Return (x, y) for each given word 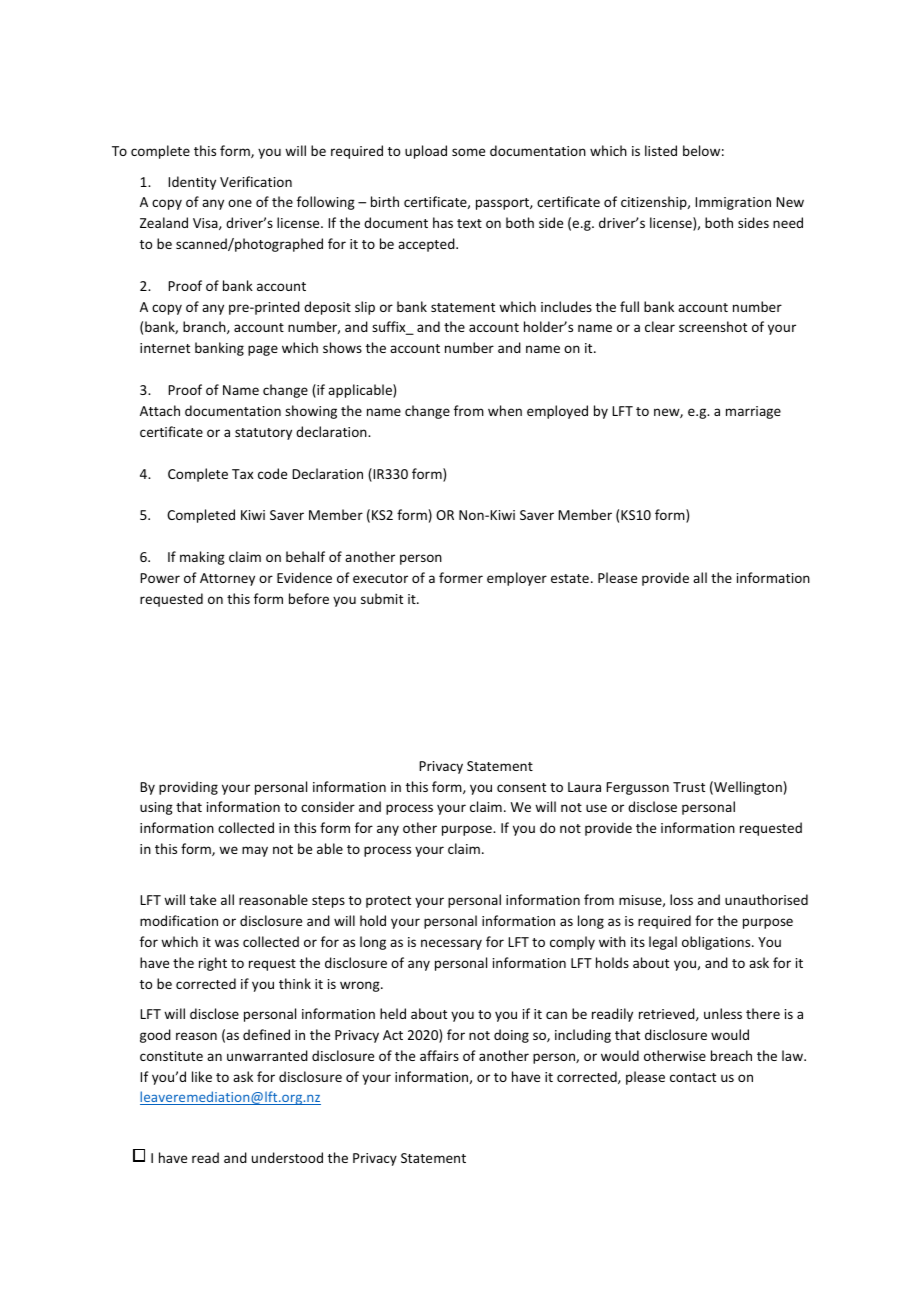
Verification (256, 181)
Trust (689, 787)
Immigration (733, 203)
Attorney (227, 579)
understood (287, 1157)
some (468, 152)
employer (517, 579)
